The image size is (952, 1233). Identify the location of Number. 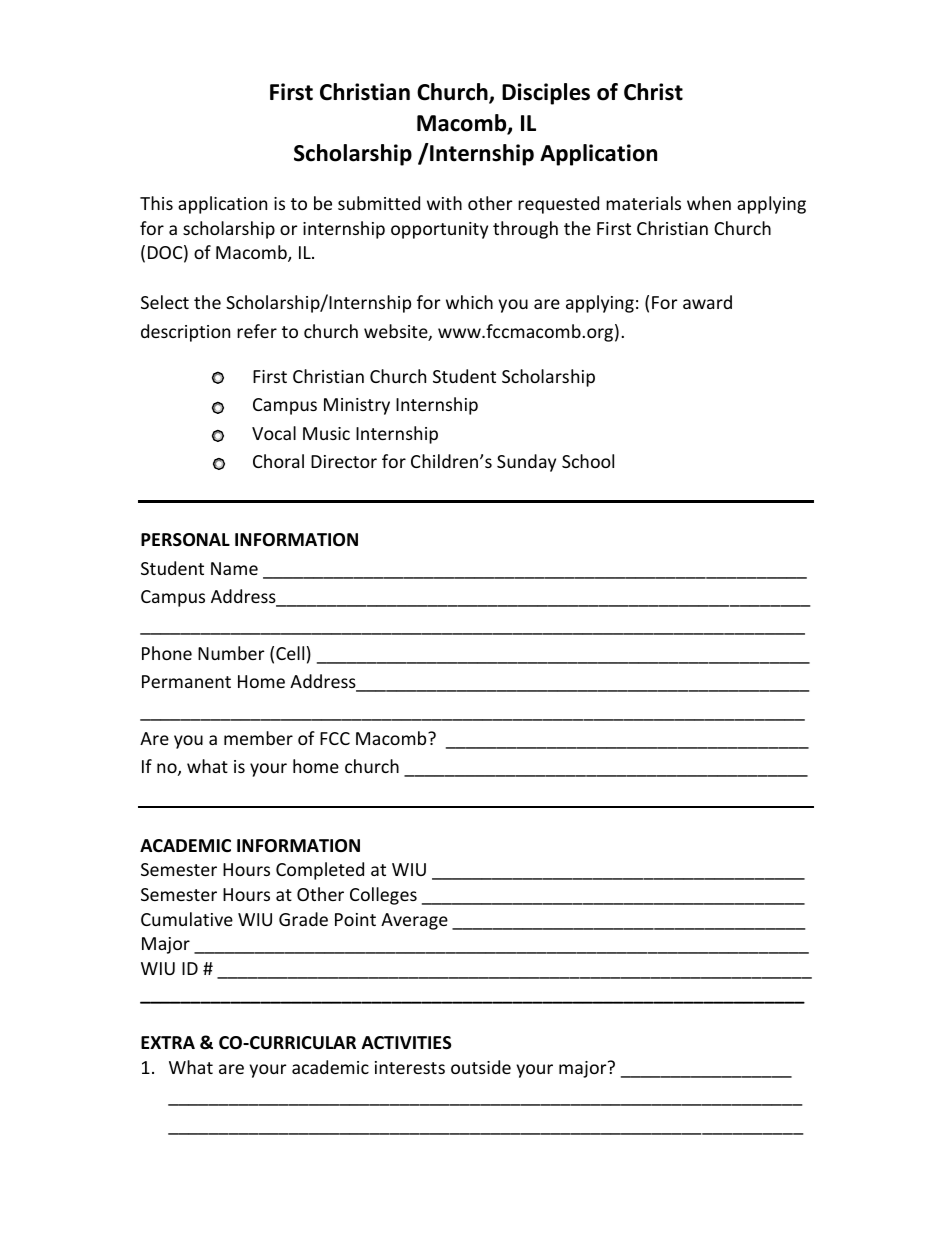
(231, 653).
